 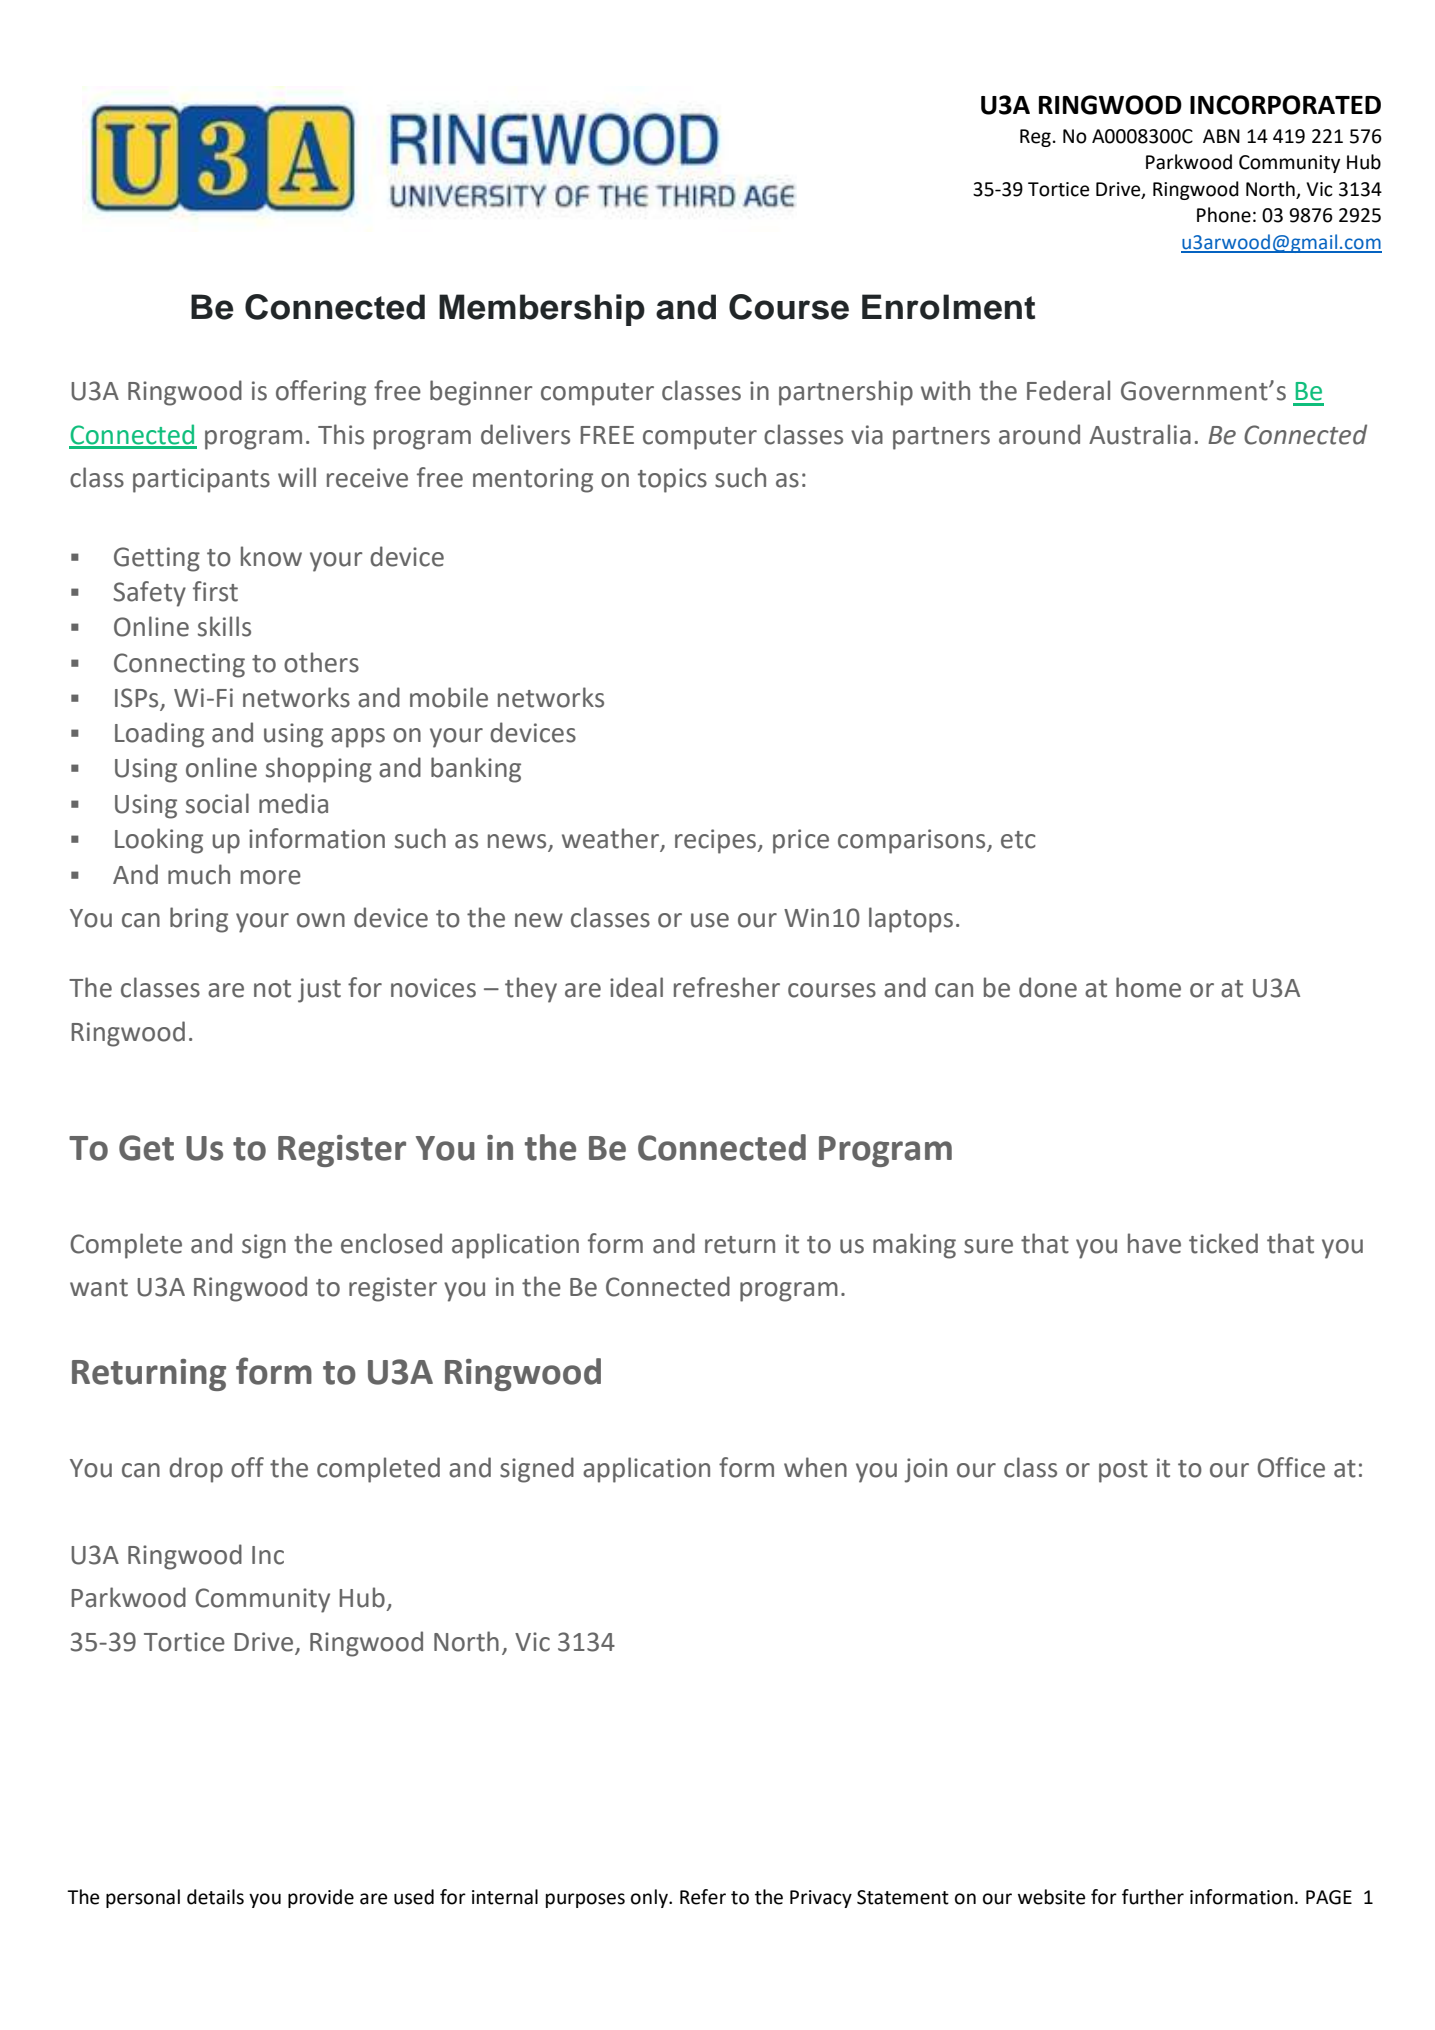 What do you see at coordinates (542, 310) in the image?
I see `Membership` at bounding box center [542, 310].
